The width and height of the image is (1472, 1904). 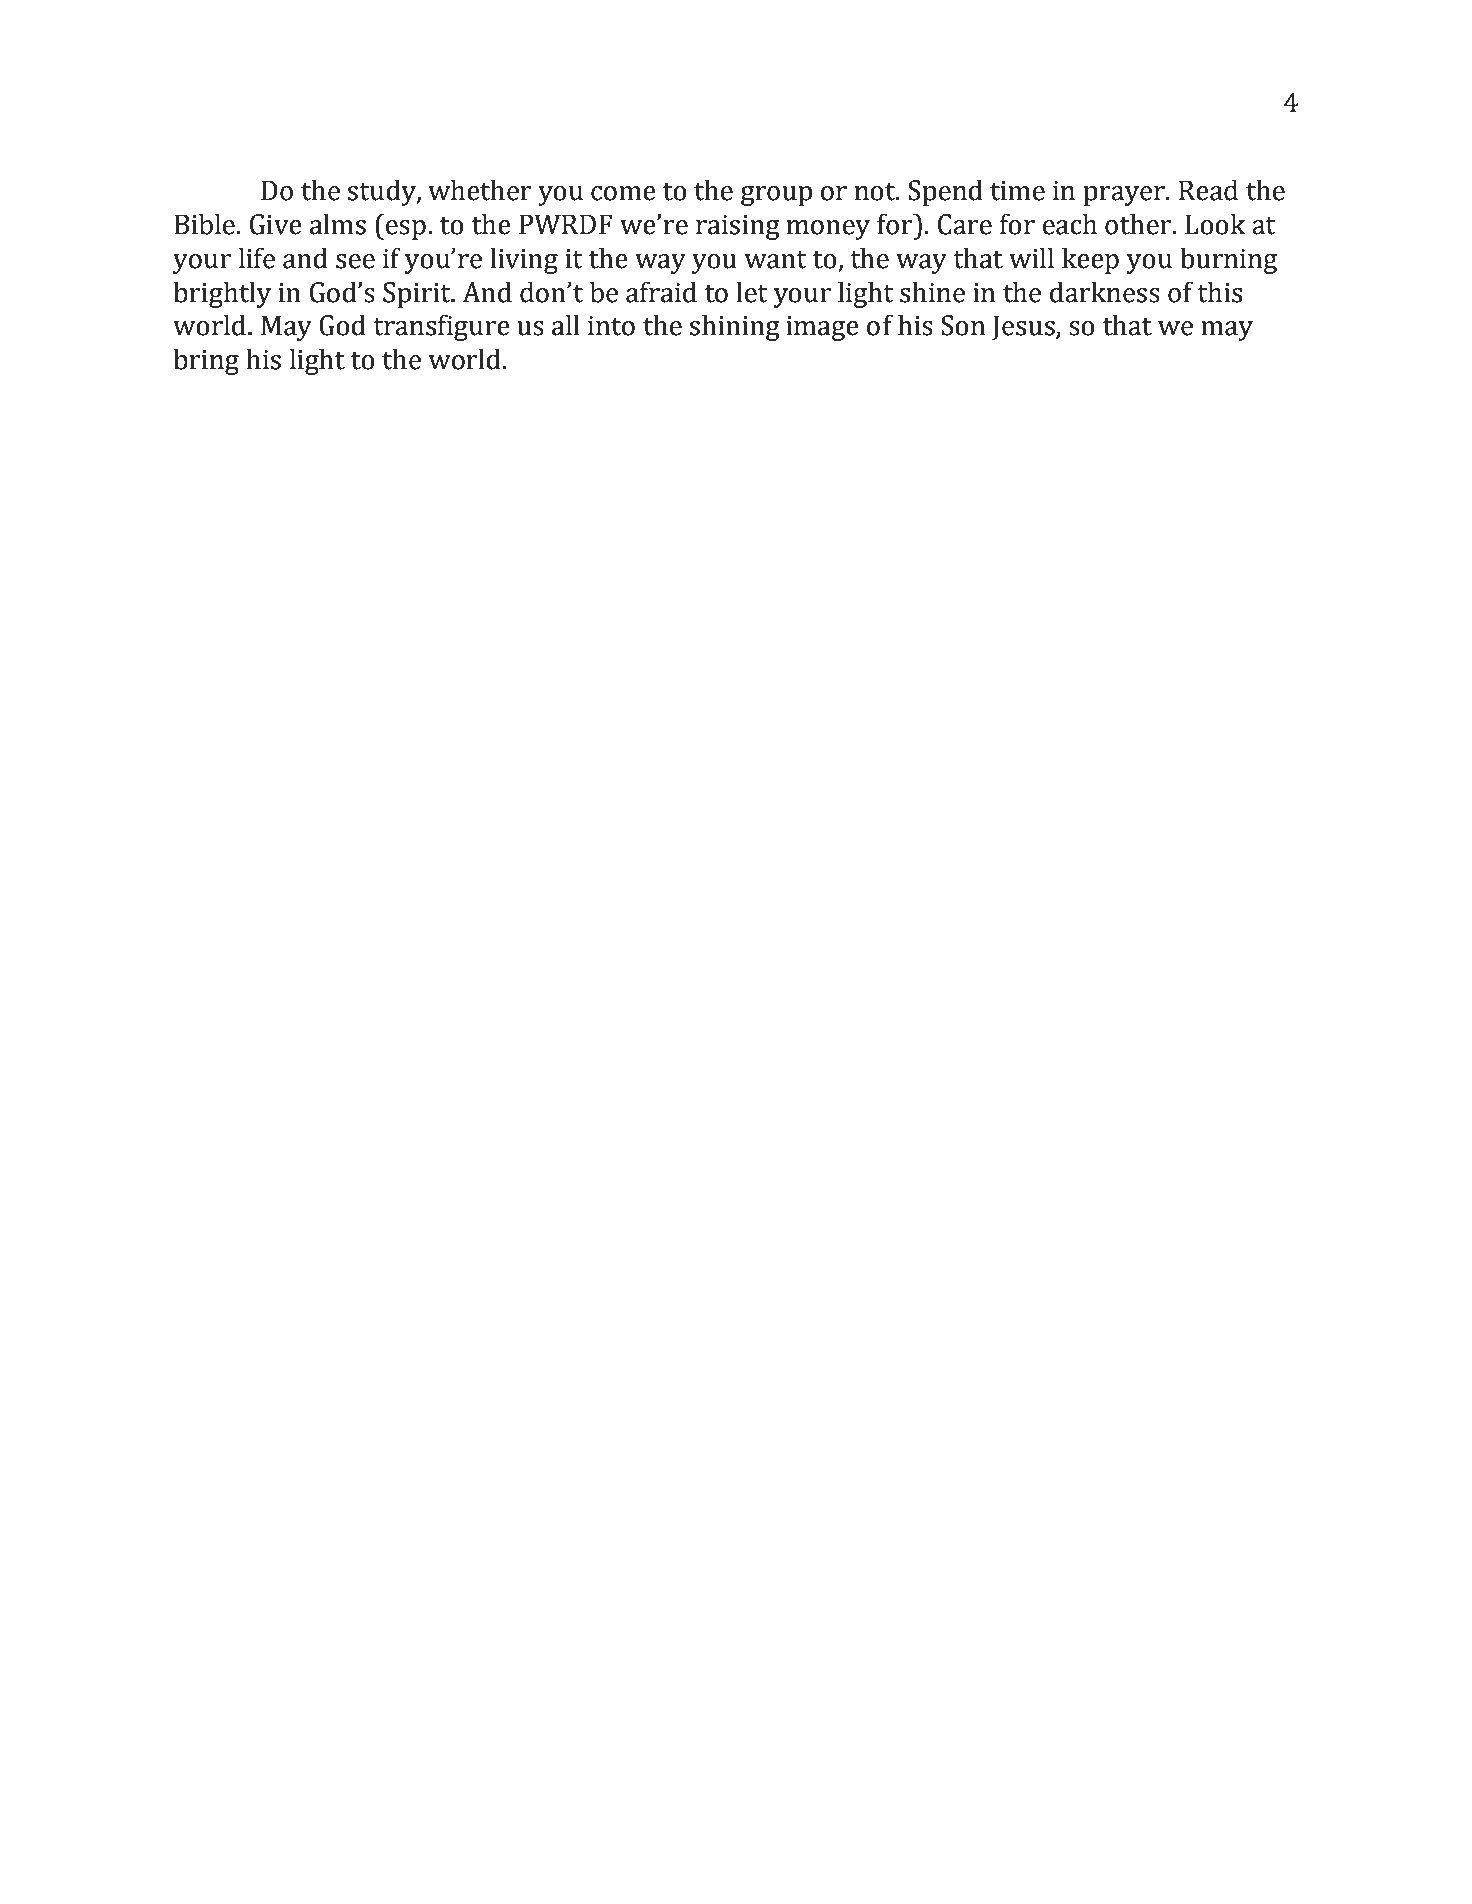 What do you see at coordinates (776, 196) in the image?
I see `group` at bounding box center [776, 196].
